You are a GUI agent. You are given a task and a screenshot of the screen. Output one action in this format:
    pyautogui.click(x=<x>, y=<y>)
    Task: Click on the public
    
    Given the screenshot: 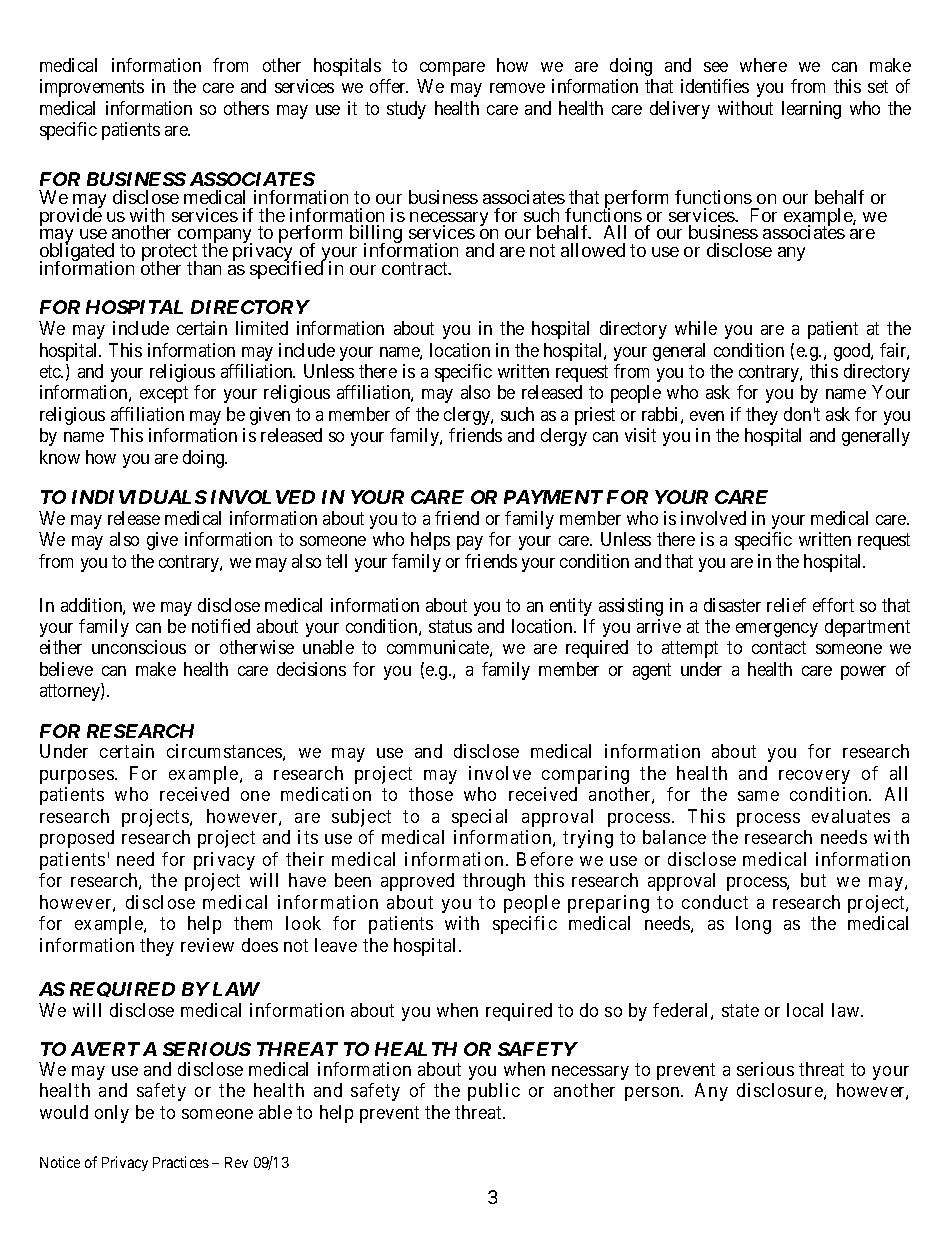 What is the action you would take?
    pyautogui.click(x=494, y=1092)
